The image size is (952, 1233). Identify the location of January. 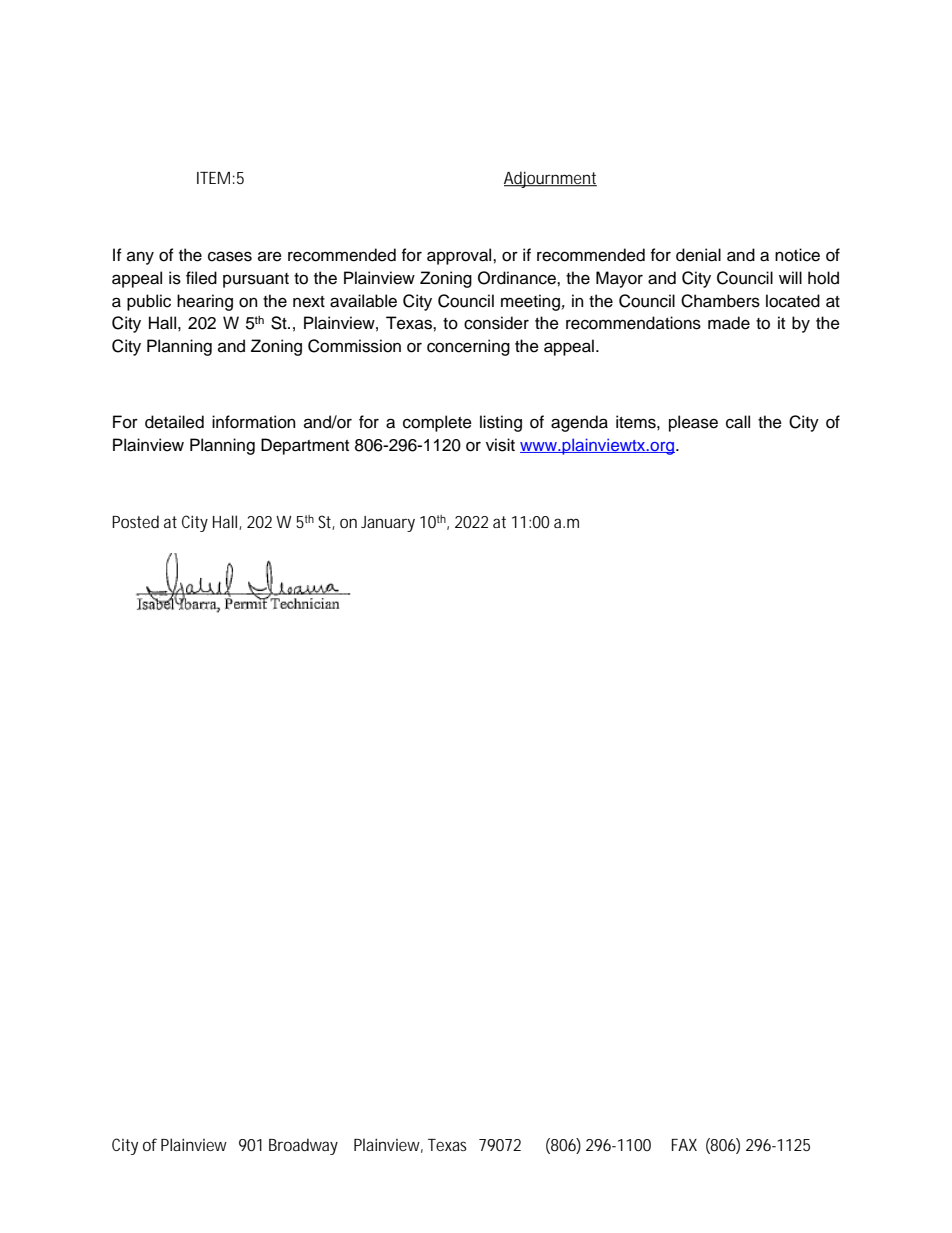
(388, 524).
